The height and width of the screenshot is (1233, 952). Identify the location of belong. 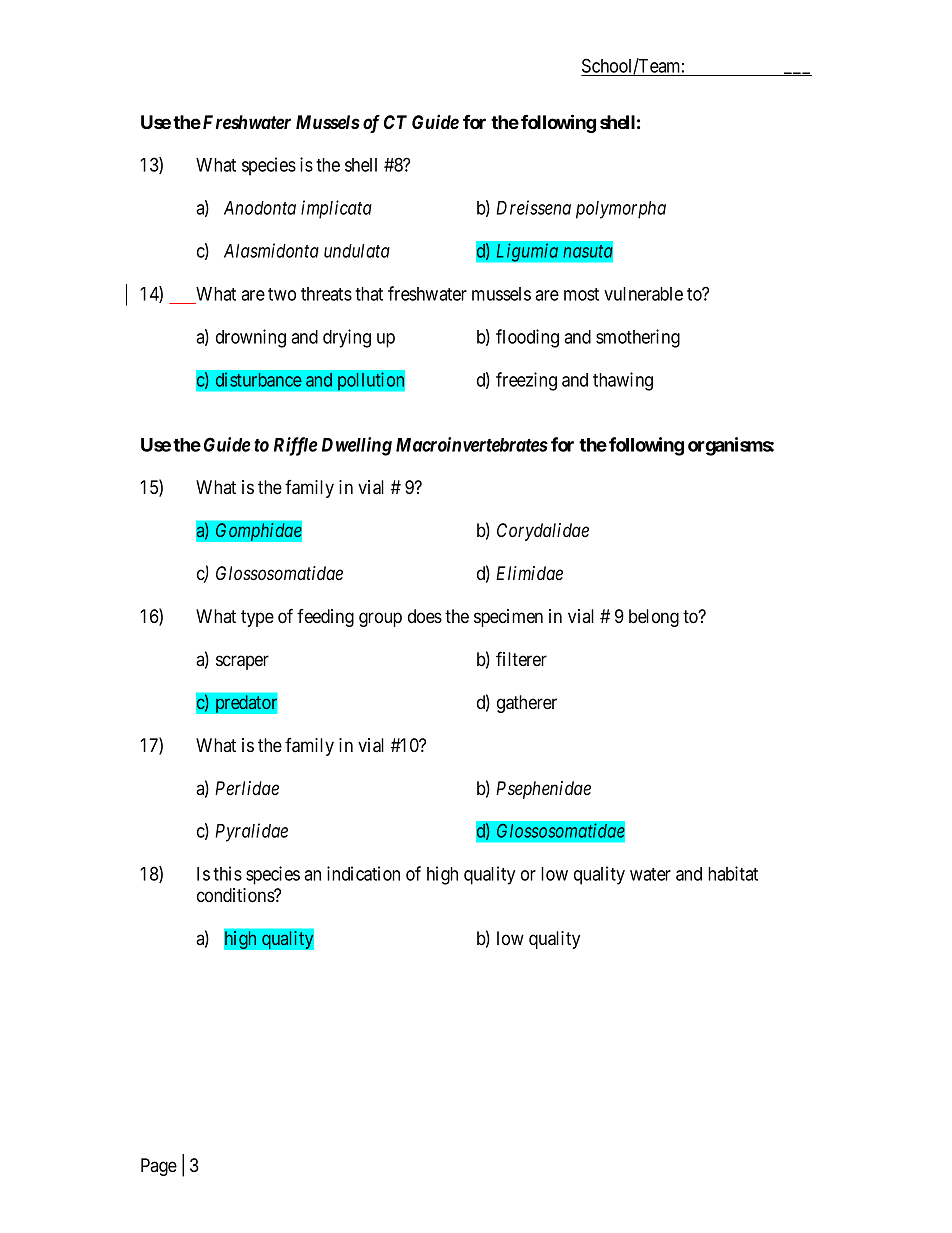
(654, 618).
